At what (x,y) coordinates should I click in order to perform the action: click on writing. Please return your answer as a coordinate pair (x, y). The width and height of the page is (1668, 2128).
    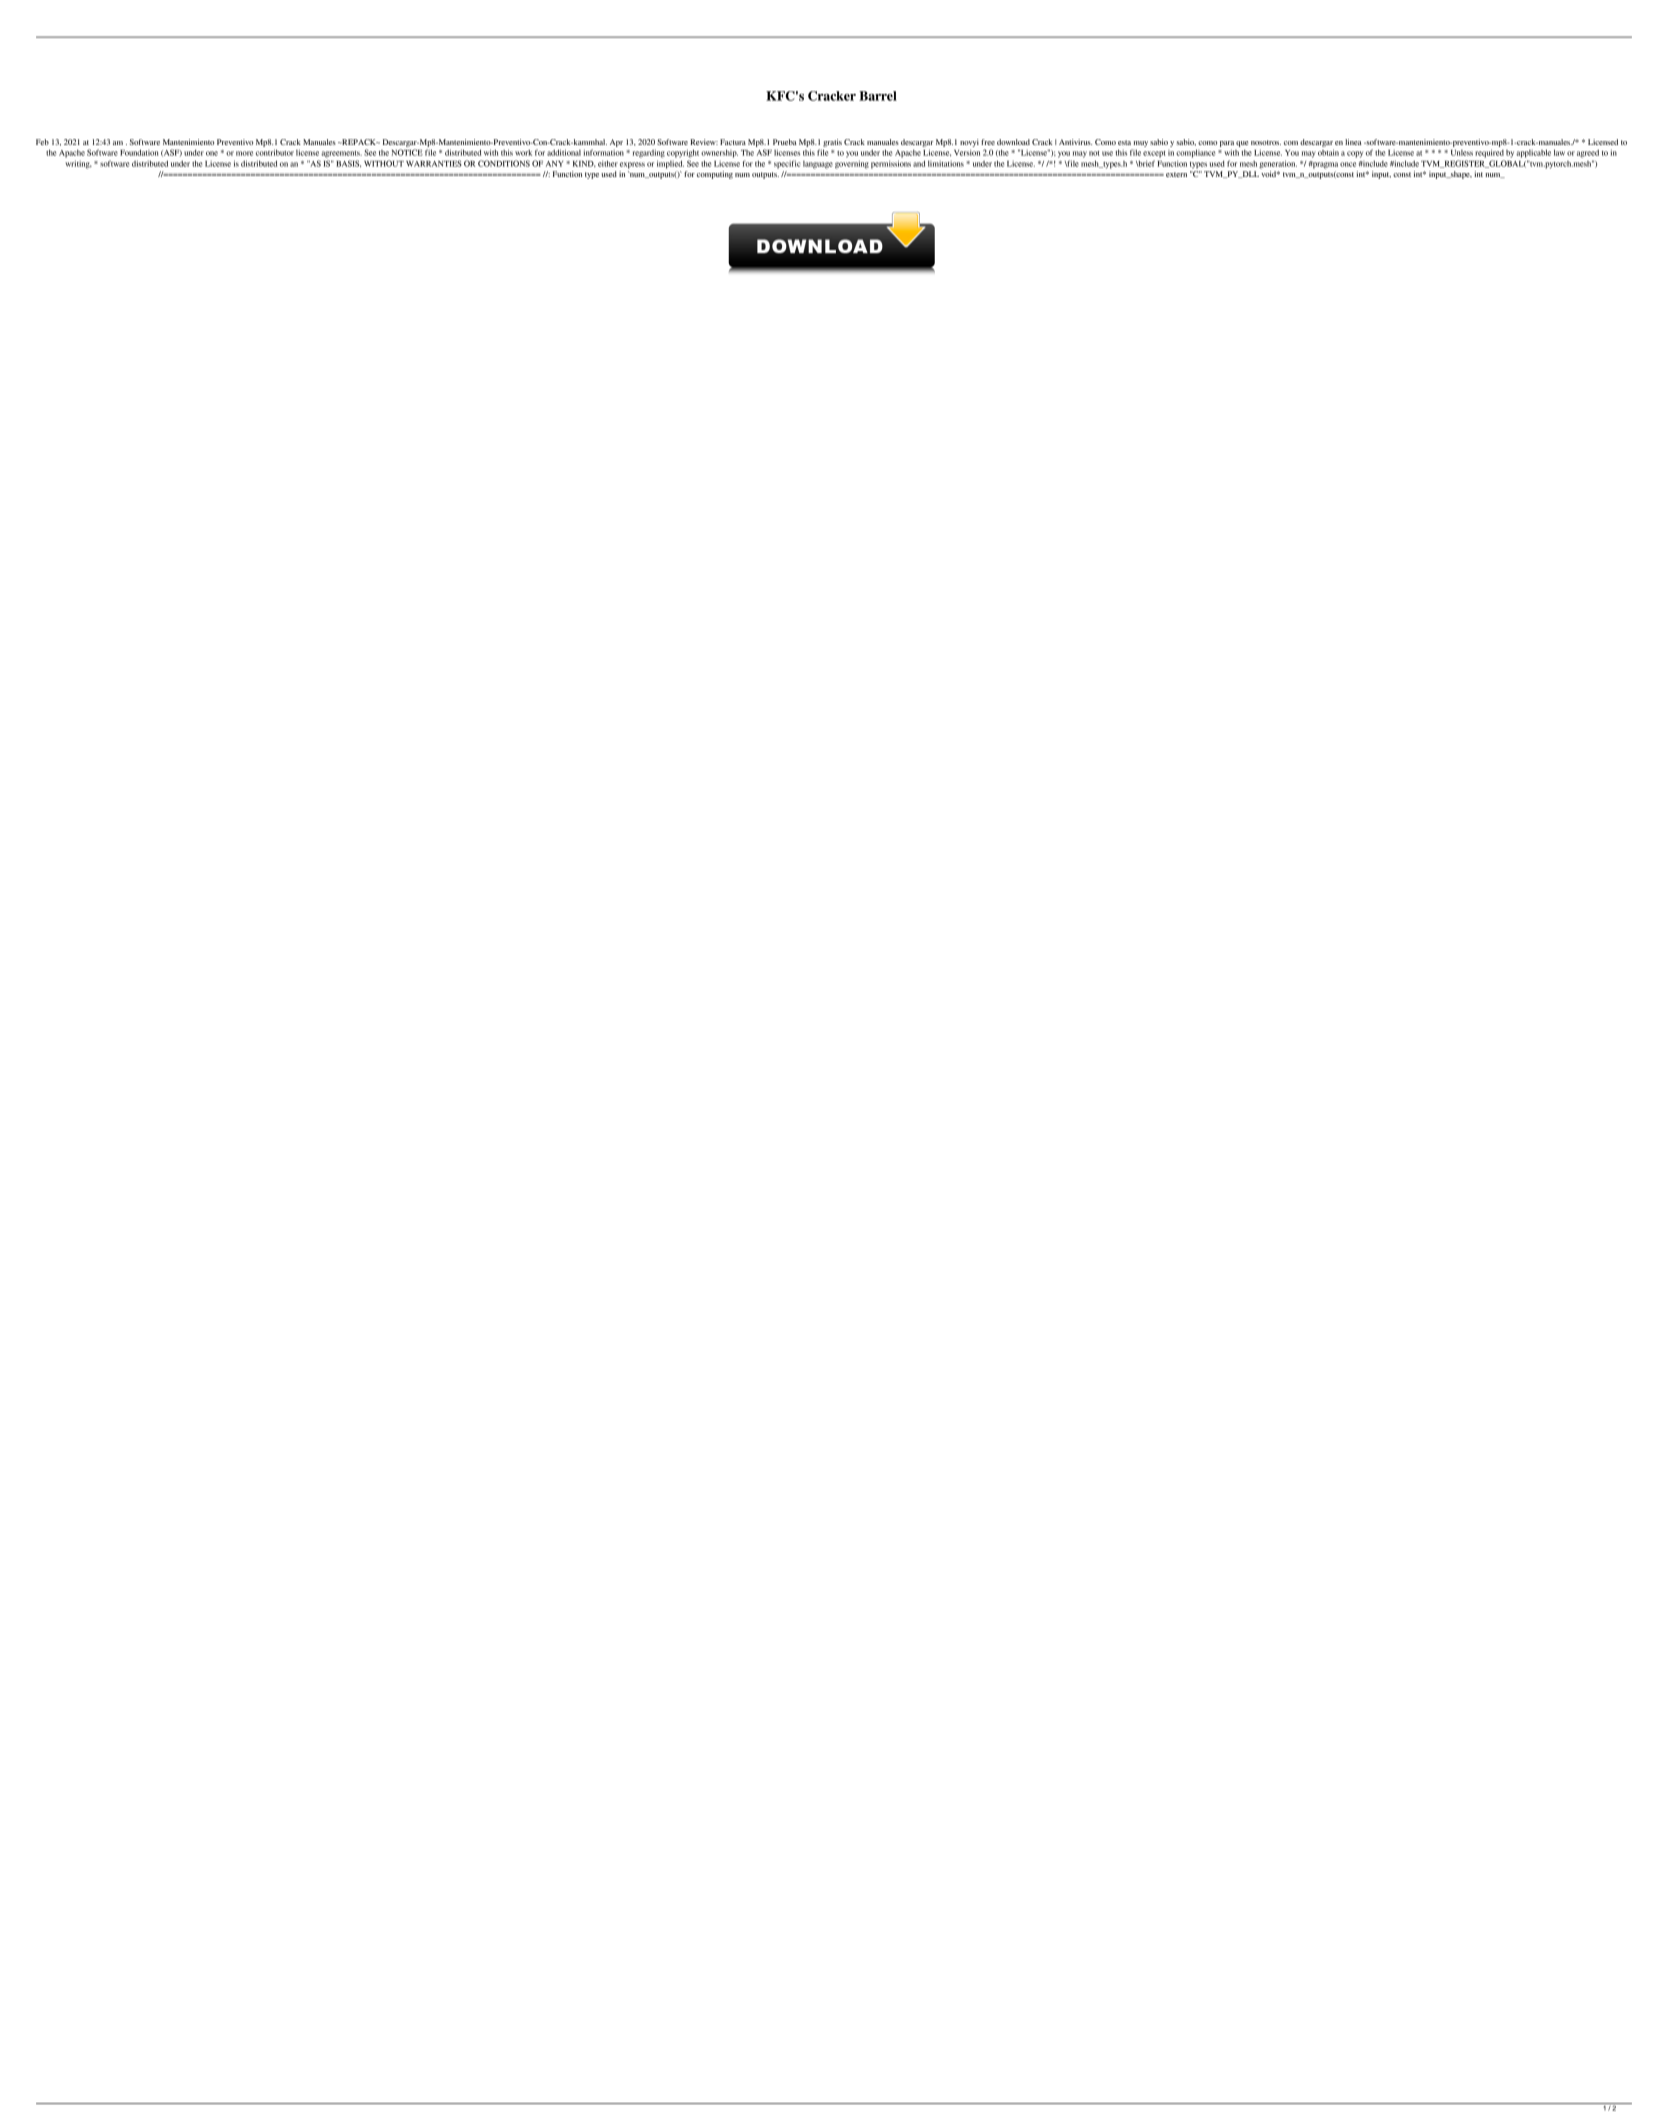
    Looking at the image, I should click on (78, 164).
